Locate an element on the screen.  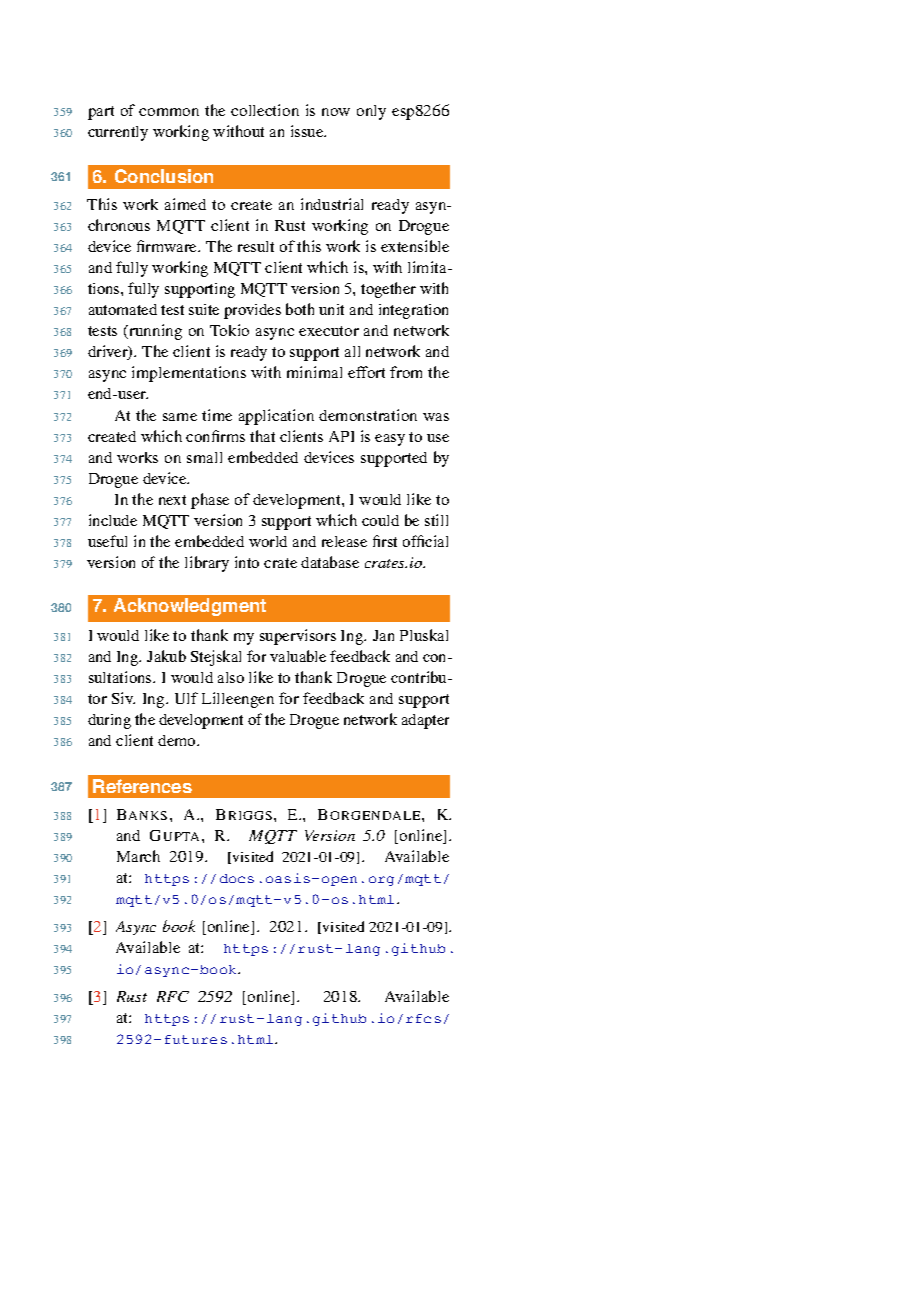
that is located at coordinates (262, 436).
